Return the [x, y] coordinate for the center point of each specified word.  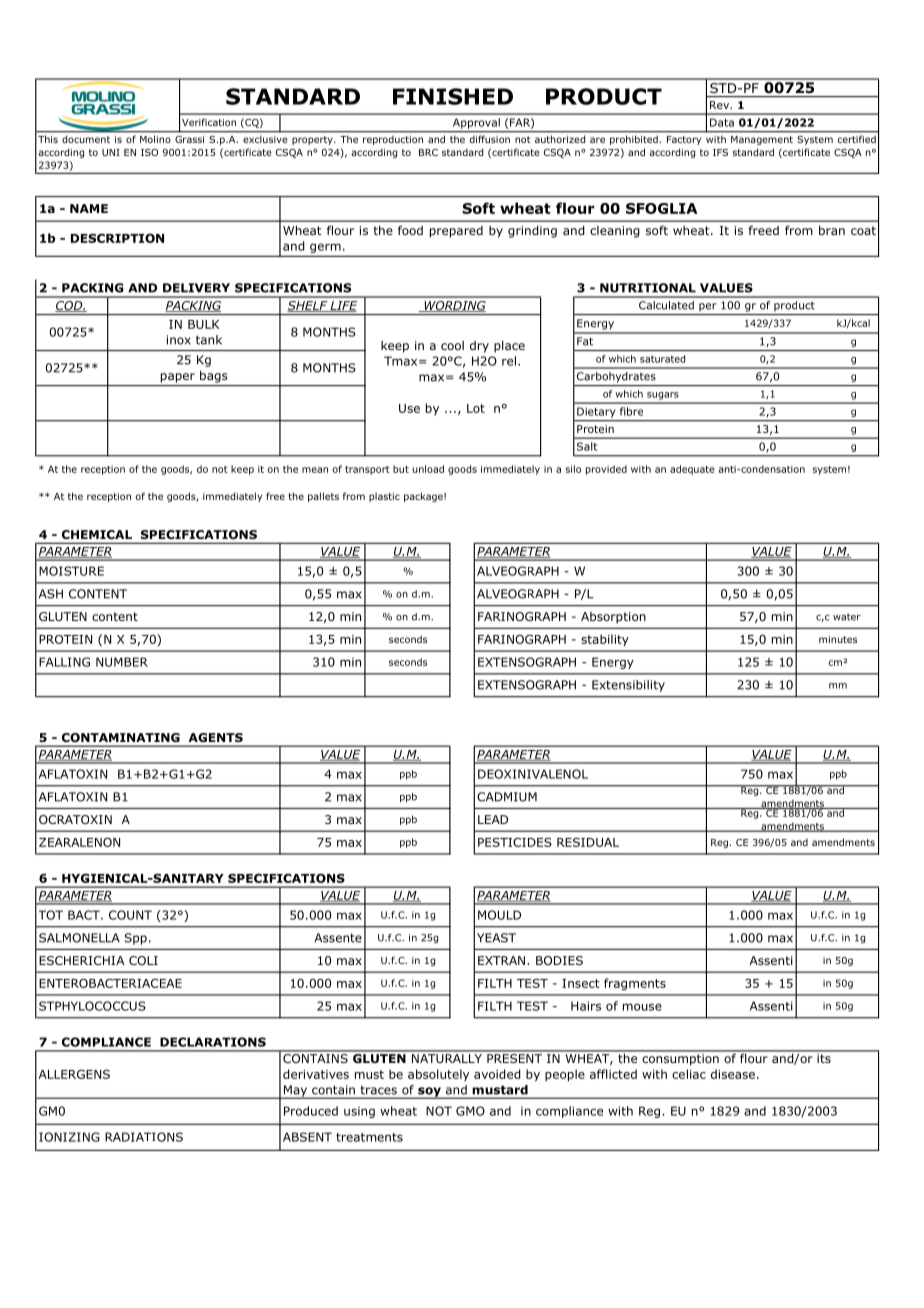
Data [722, 122]
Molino [155, 139]
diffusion [490, 139]
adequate [692, 470]
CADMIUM [507, 797]
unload [428, 469]
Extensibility [628, 686]
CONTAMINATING [121, 737]
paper [178, 378]
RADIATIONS [144, 1137]
